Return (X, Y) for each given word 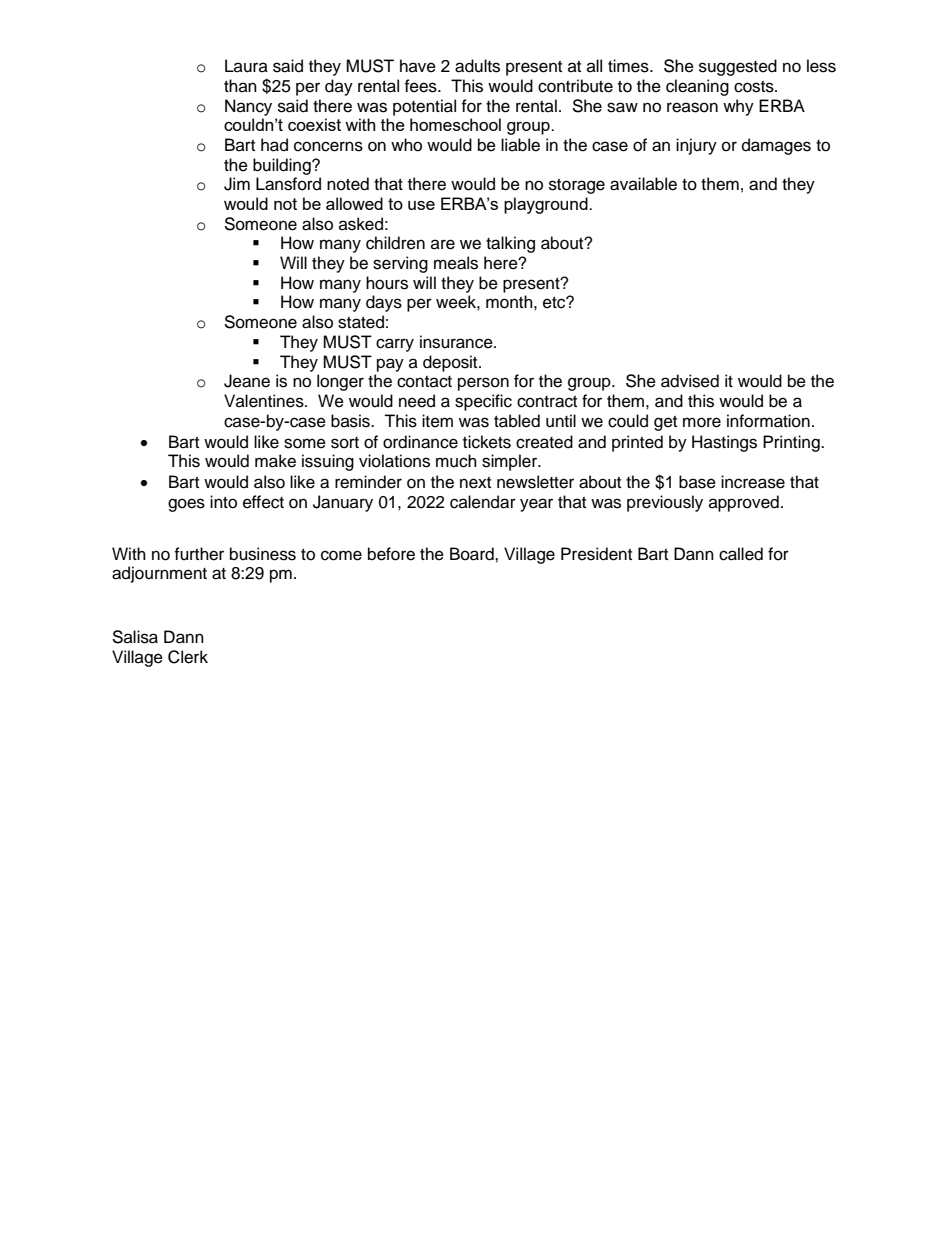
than (240, 85)
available (643, 184)
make (275, 461)
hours (387, 283)
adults (477, 66)
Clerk (188, 657)
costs (755, 87)
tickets (487, 442)
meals (456, 263)
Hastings (724, 443)
